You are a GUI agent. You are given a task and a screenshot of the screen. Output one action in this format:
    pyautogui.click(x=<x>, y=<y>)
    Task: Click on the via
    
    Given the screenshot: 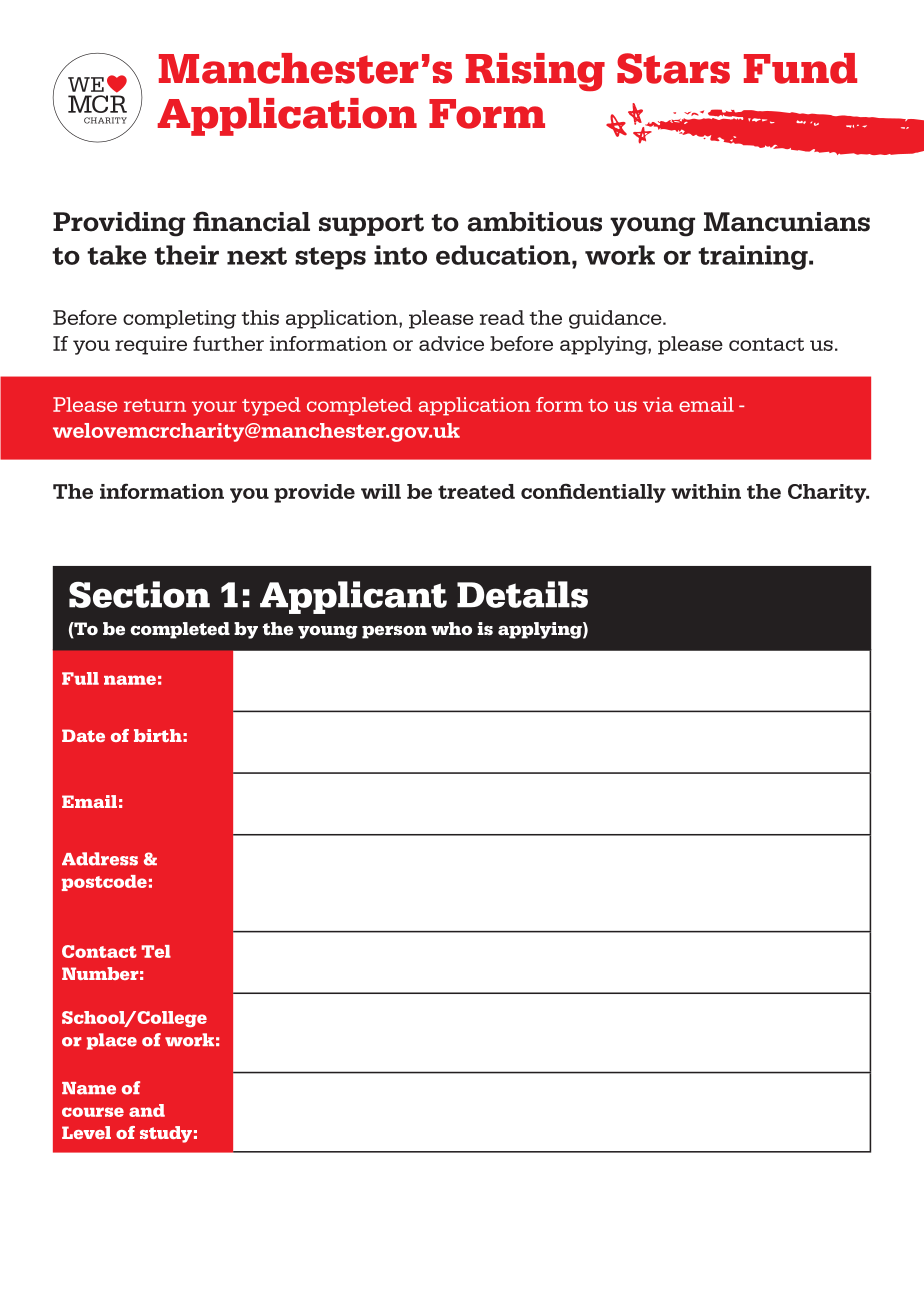 What is the action you would take?
    pyautogui.click(x=658, y=404)
